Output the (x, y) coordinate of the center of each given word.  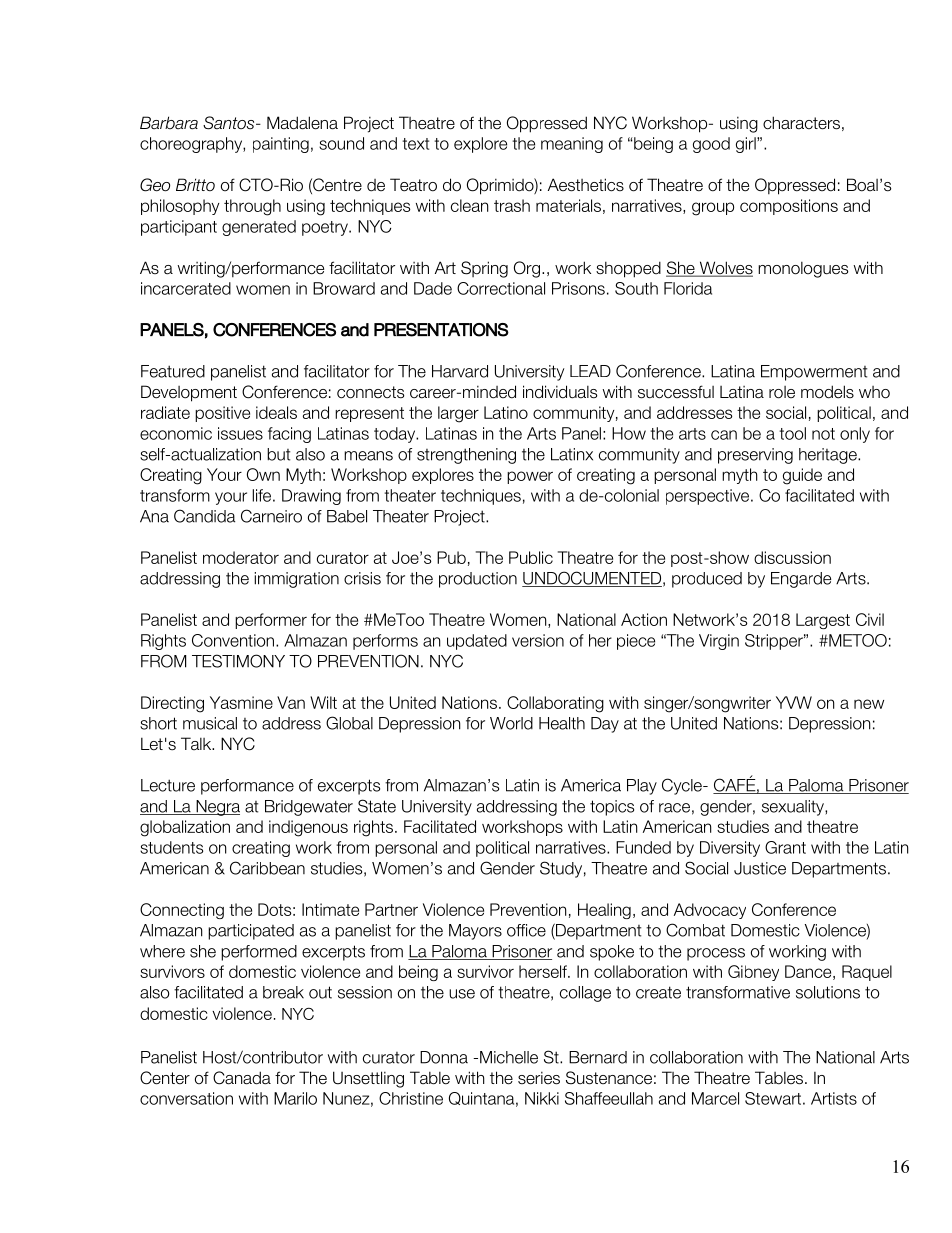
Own (263, 474)
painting (281, 145)
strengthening (466, 456)
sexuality (794, 808)
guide (802, 476)
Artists (834, 1098)
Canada (242, 1078)
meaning (572, 145)
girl (747, 145)
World (511, 723)
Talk (197, 743)
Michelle (509, 1057)
